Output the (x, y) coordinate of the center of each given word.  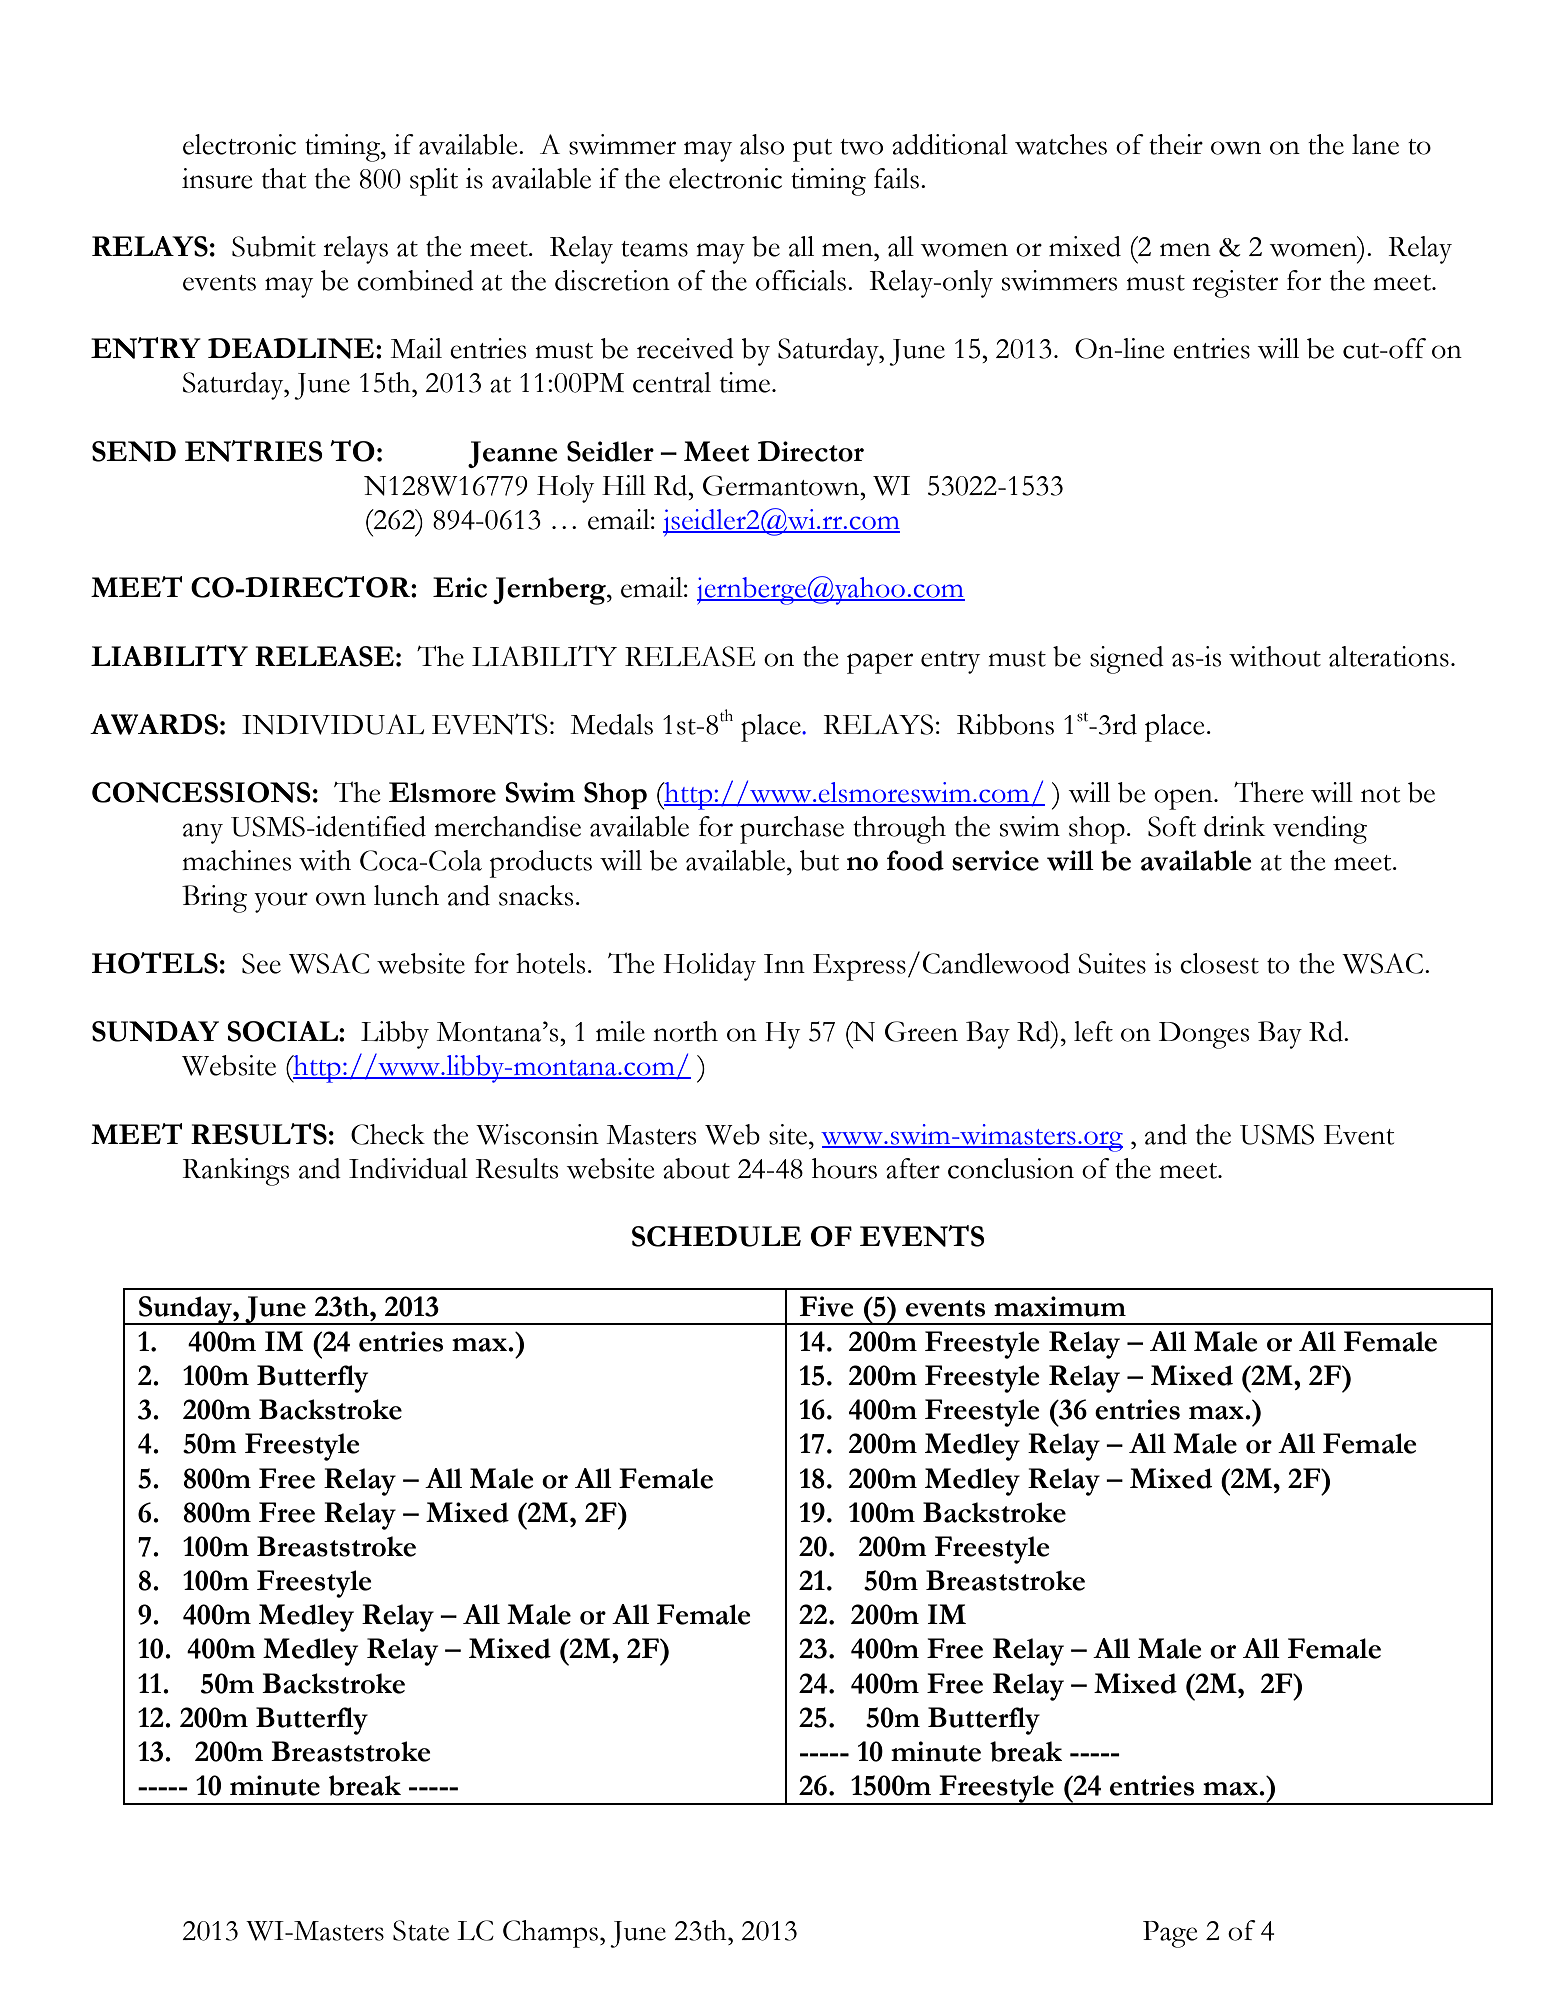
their (1176, 144)
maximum (1060, 1306)
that (284, 178)
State (421, 1930)
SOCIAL (283, 1031)
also (762, 144)
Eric (460, 587)
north (685, 1031)
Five (826, 1306)
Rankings (236, 1172)
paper (880, 663)
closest (1219, 963)
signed (1127, 660)
